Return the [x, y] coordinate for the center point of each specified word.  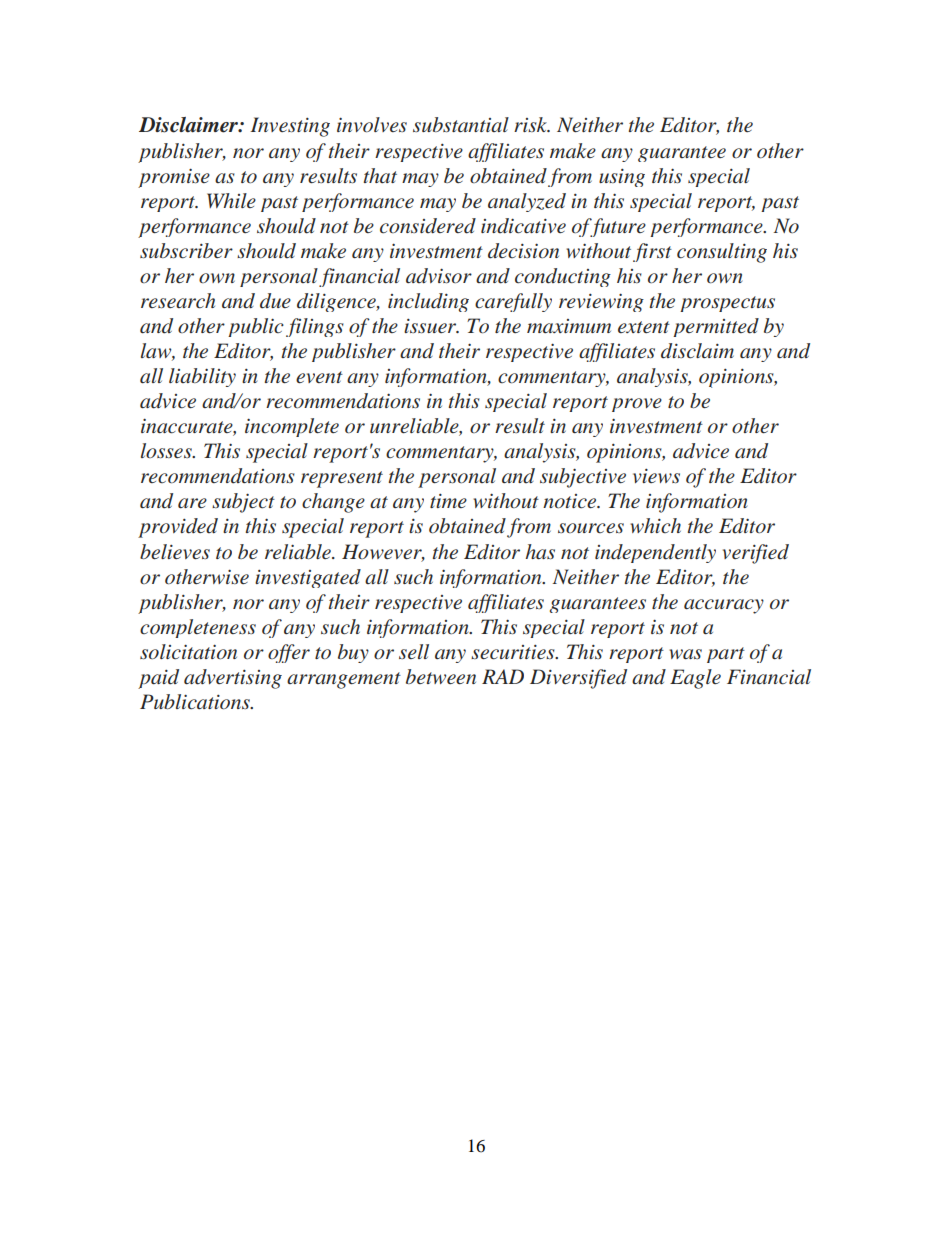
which [655, 525]
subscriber [186, 251]
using [622, 178]
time [448, 501]
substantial [461, 124]
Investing [290, 127]
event [319, 377]
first [652, 252]
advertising [233, 679]
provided [178, 528]
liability [202, 377]
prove [637, 405]
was [685, 654]
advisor [439, 276]
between [441, 676]
